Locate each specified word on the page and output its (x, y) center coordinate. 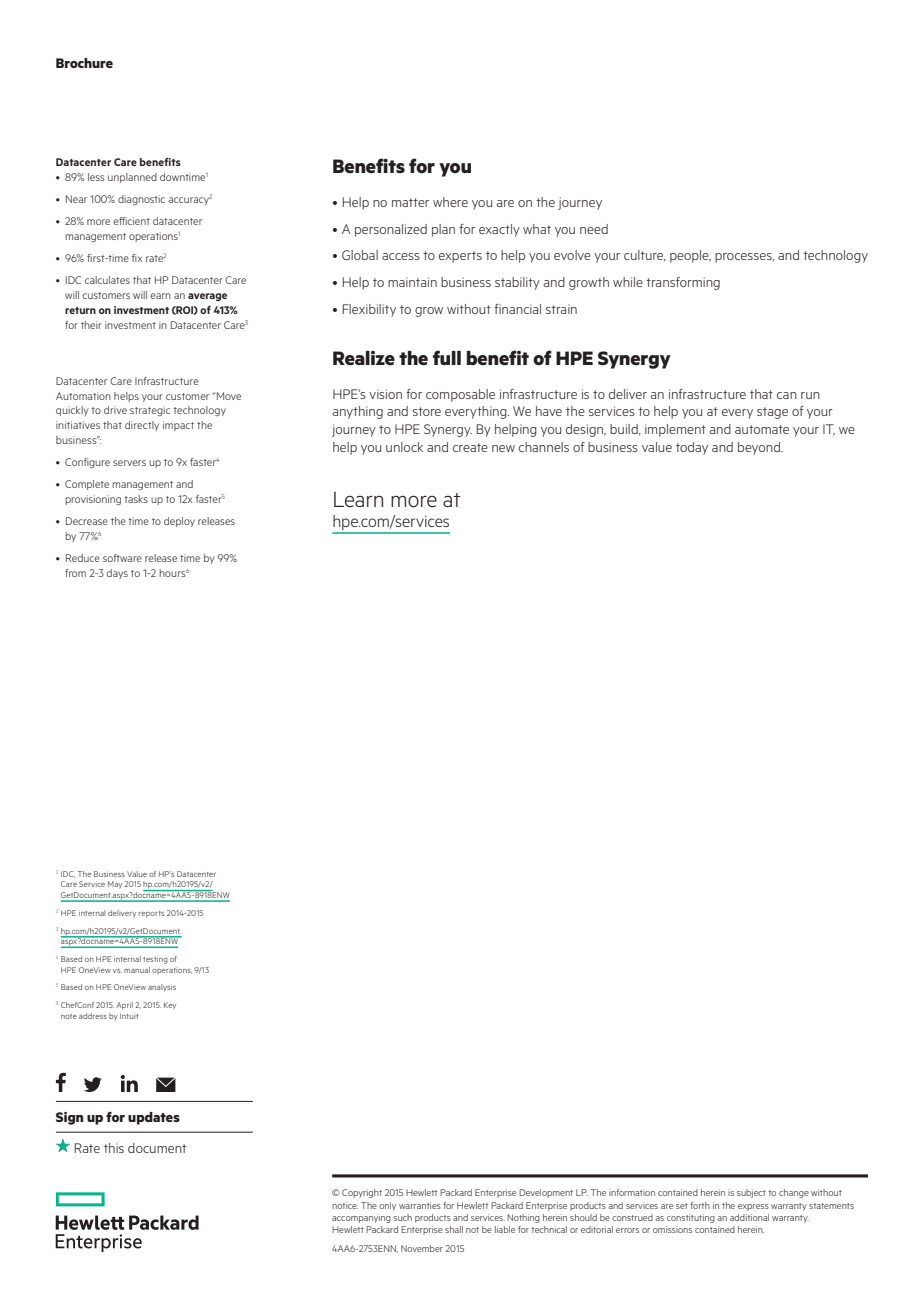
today (692, 448)
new (503, 448)
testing (155, 960)
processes (744, 258)
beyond (760, 448)
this (114, 1148)
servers (129, 463)
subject (751, 1193)
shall (454, 1229)
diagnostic (141, 200)
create (470, 447)
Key (170, 1005)
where (450, 202)
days (117, 574)
